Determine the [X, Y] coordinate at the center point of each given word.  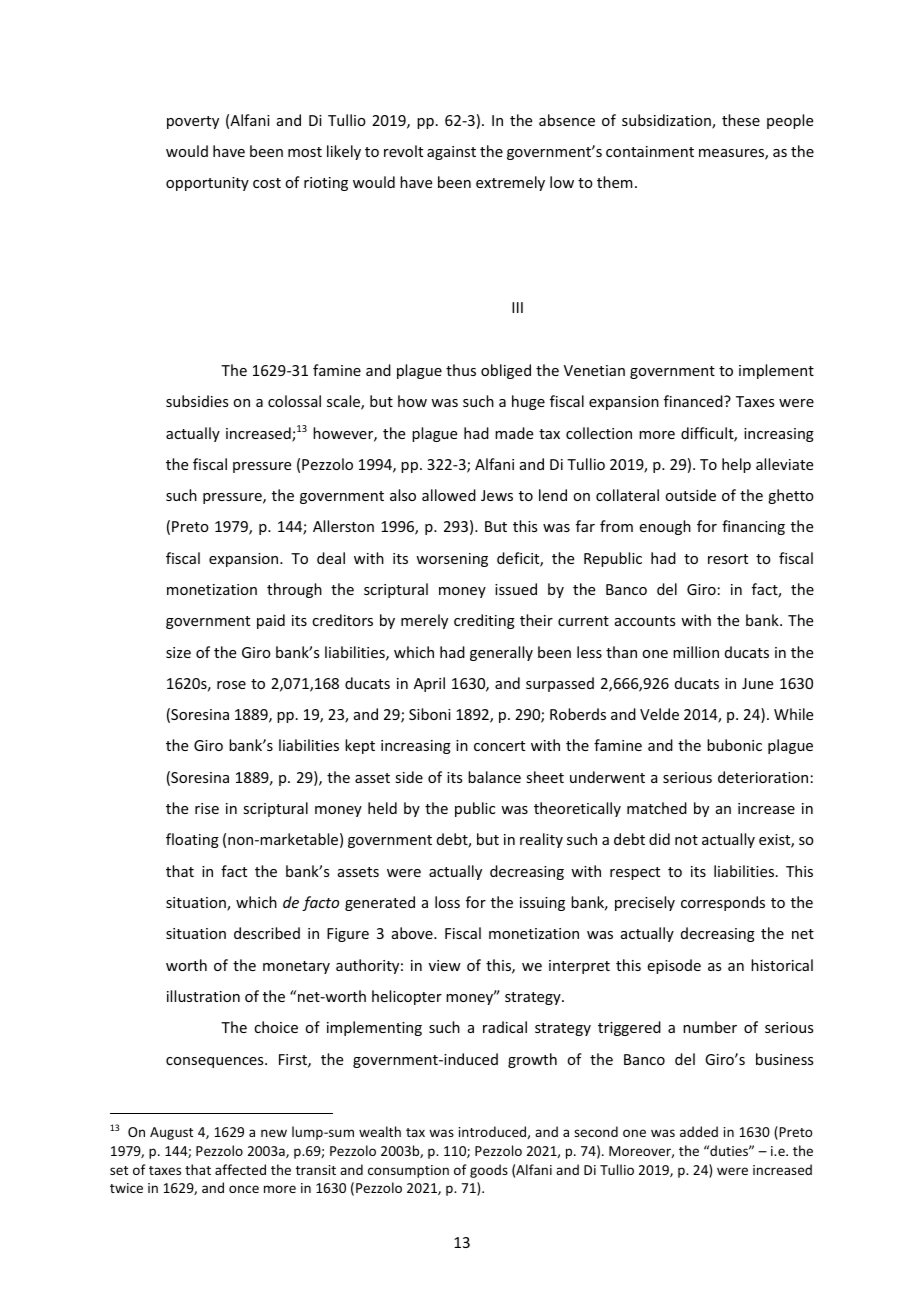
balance [494, 777]
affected [240, 1169]
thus [461, 370]
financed [694, 401]
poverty [193, 122]
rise [207, 808]
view [445, 965]
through [294, 590]
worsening [452, 560]
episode [674, 966]
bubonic [734, 745]
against [451, 153]
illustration [203, 996]
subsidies [197, 401]
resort [728, 559]
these [741, 120]
